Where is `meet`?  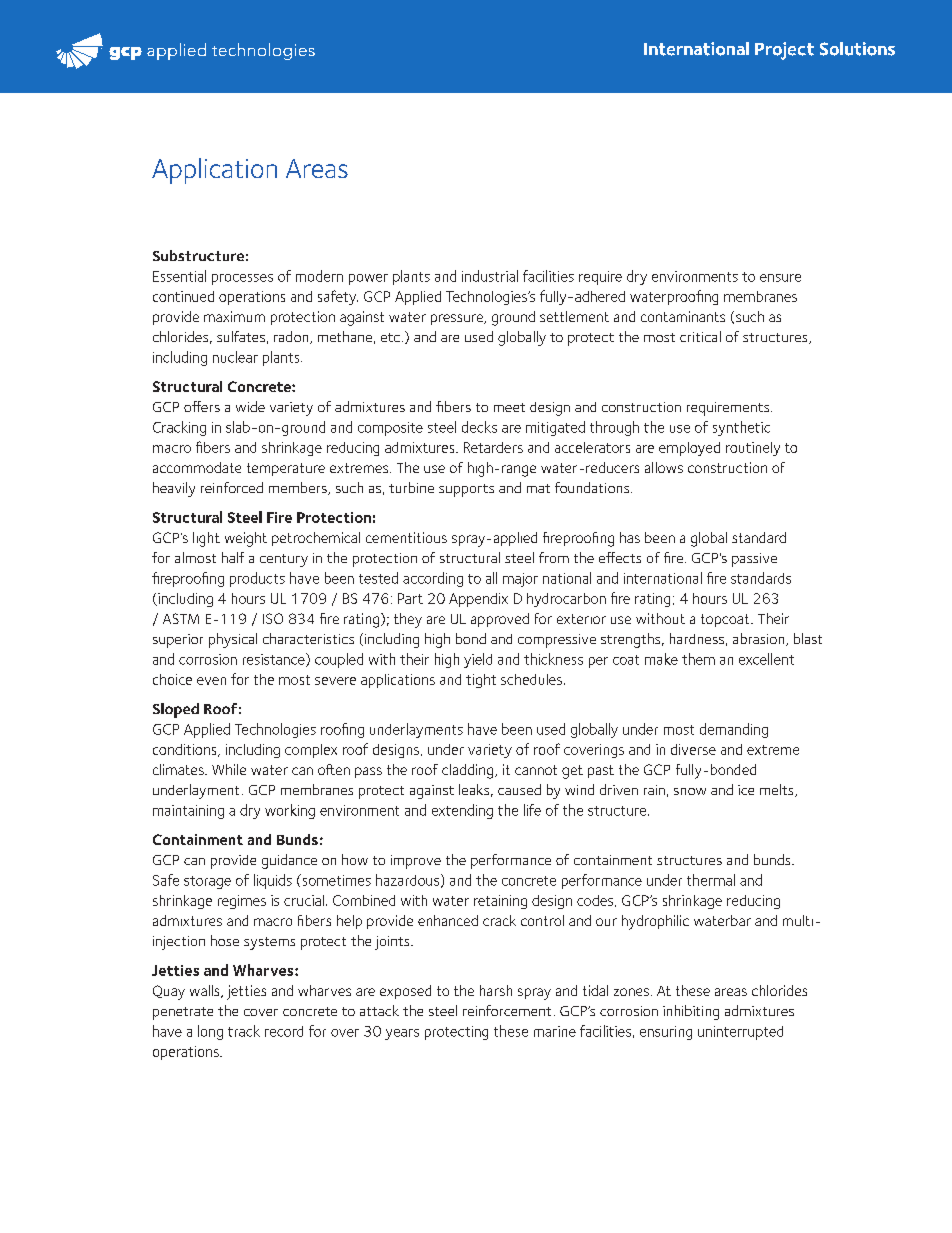
meet is located at coordinates (509, 407).
